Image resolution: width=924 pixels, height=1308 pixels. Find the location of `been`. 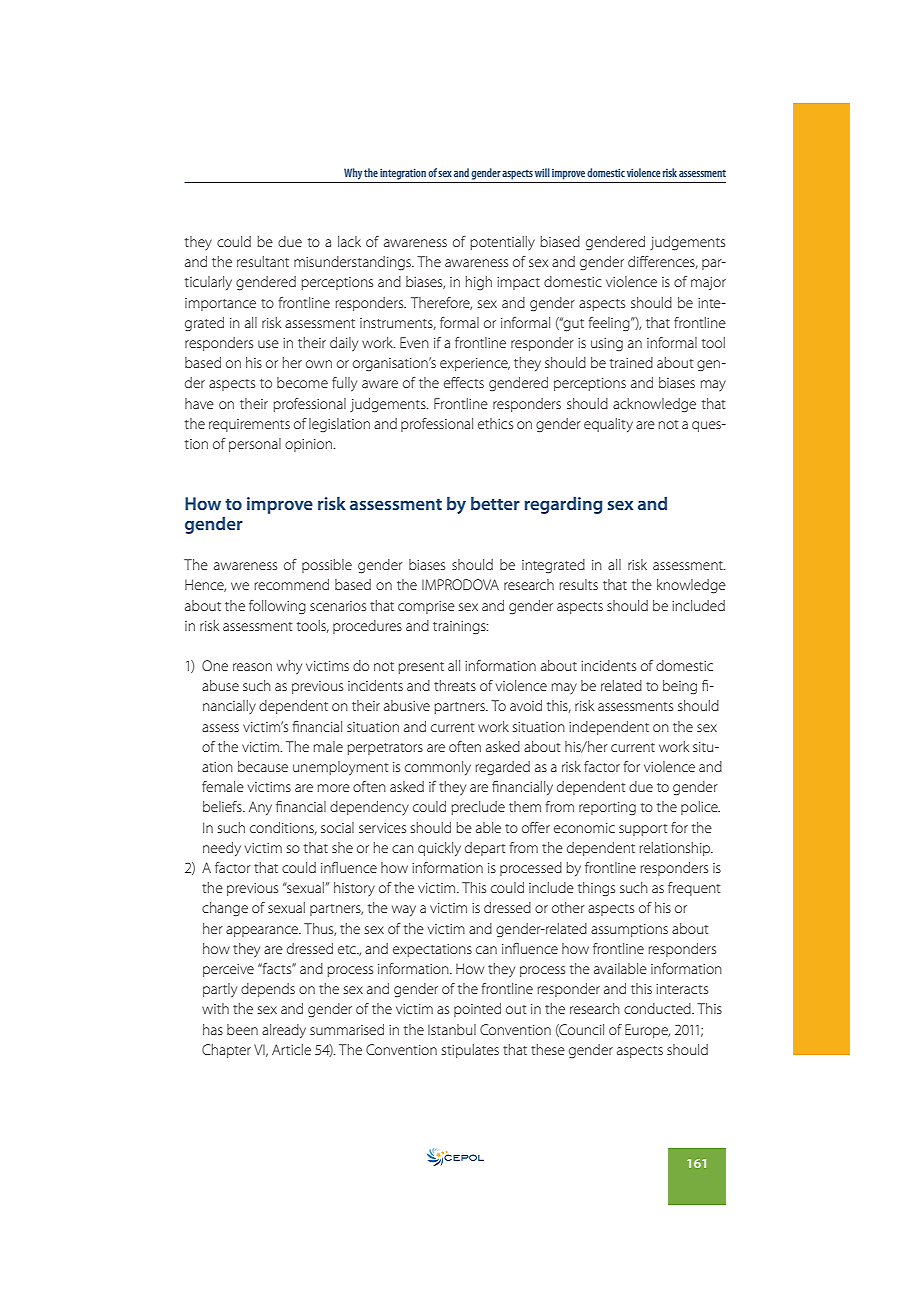

been is located at coordinates (242, 1029).
